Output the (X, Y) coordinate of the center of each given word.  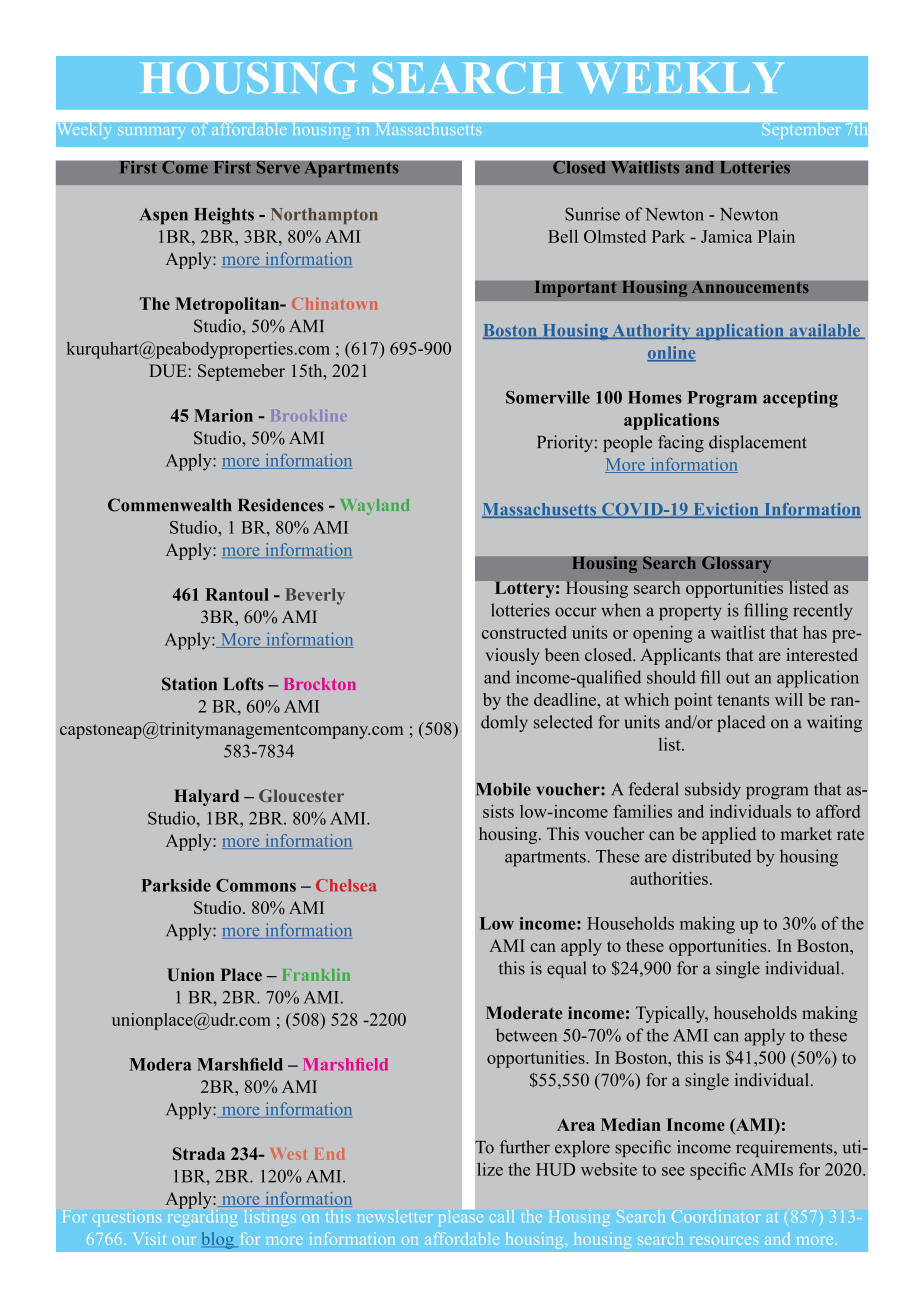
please (461, 1216)
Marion (223, 415)
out (738, 678)
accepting (800, 399)
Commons (256, 885)
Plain (776, 236)
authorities (669, 878)
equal (566, 969)
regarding (202, 1216)
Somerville (548, 397)
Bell (563, 236)
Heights (224, 216)
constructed (524, 632)
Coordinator (716, 1216)
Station (189, 684)
